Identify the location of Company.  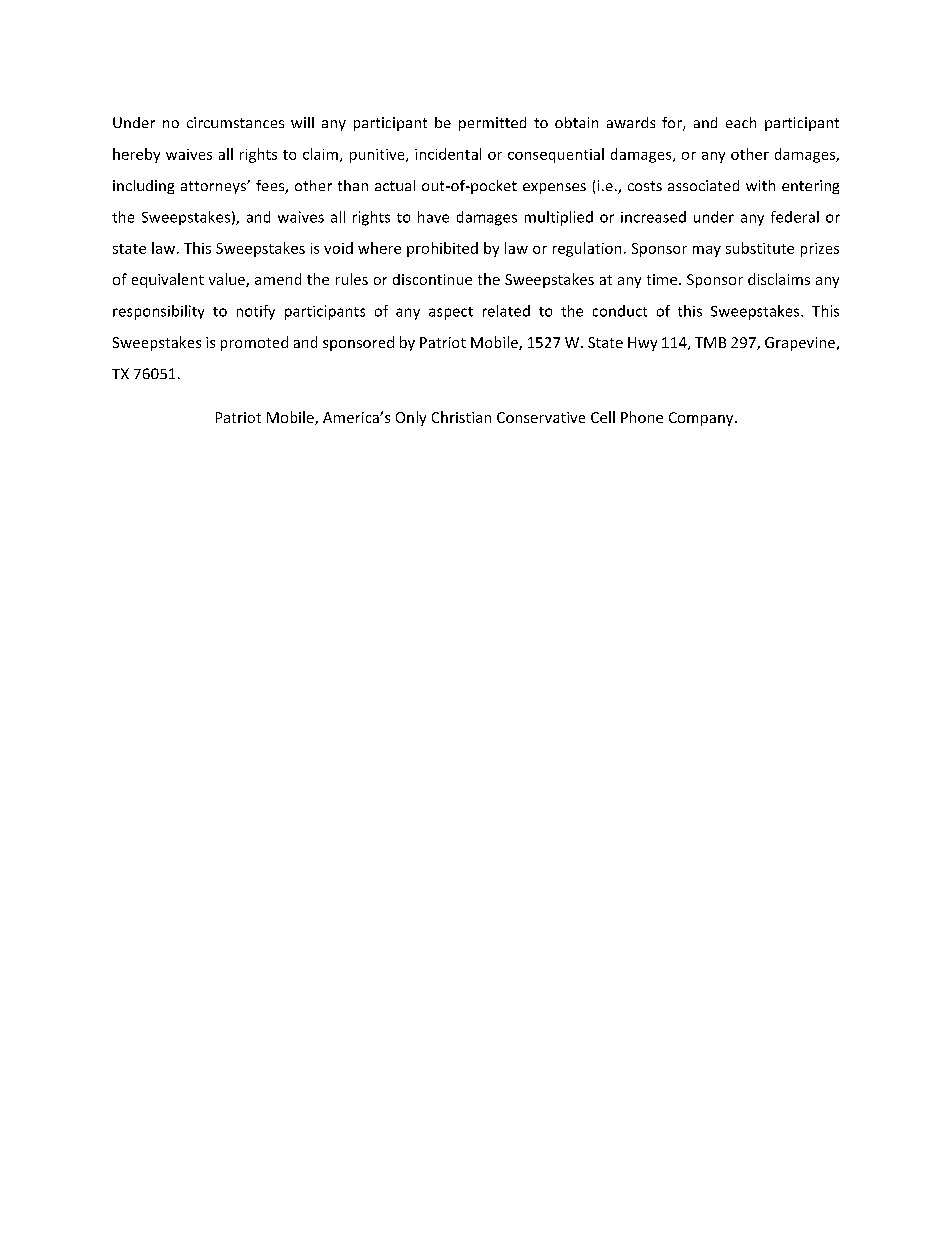
(702, 419).
